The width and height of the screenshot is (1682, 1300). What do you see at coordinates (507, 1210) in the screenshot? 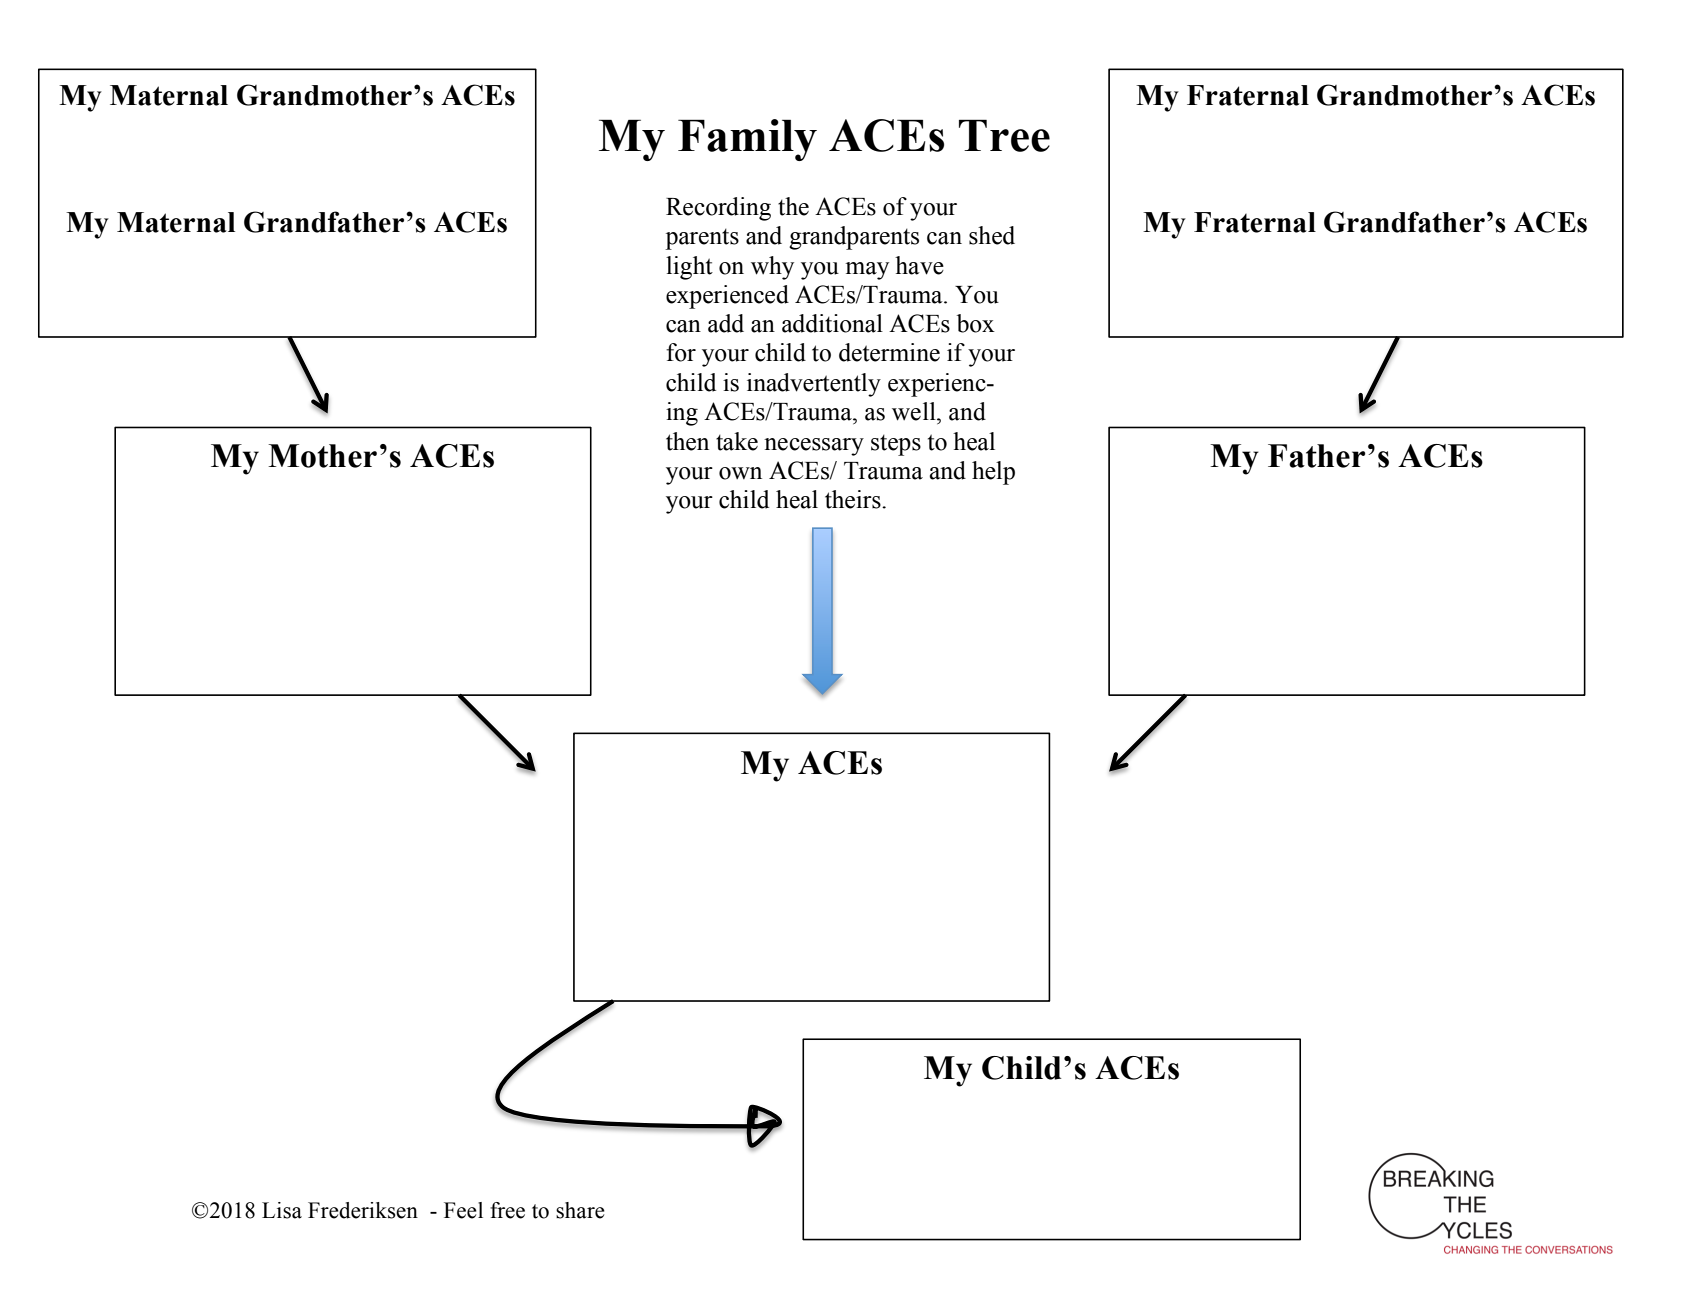
I see `free` at bounding box center [507, 1210].
